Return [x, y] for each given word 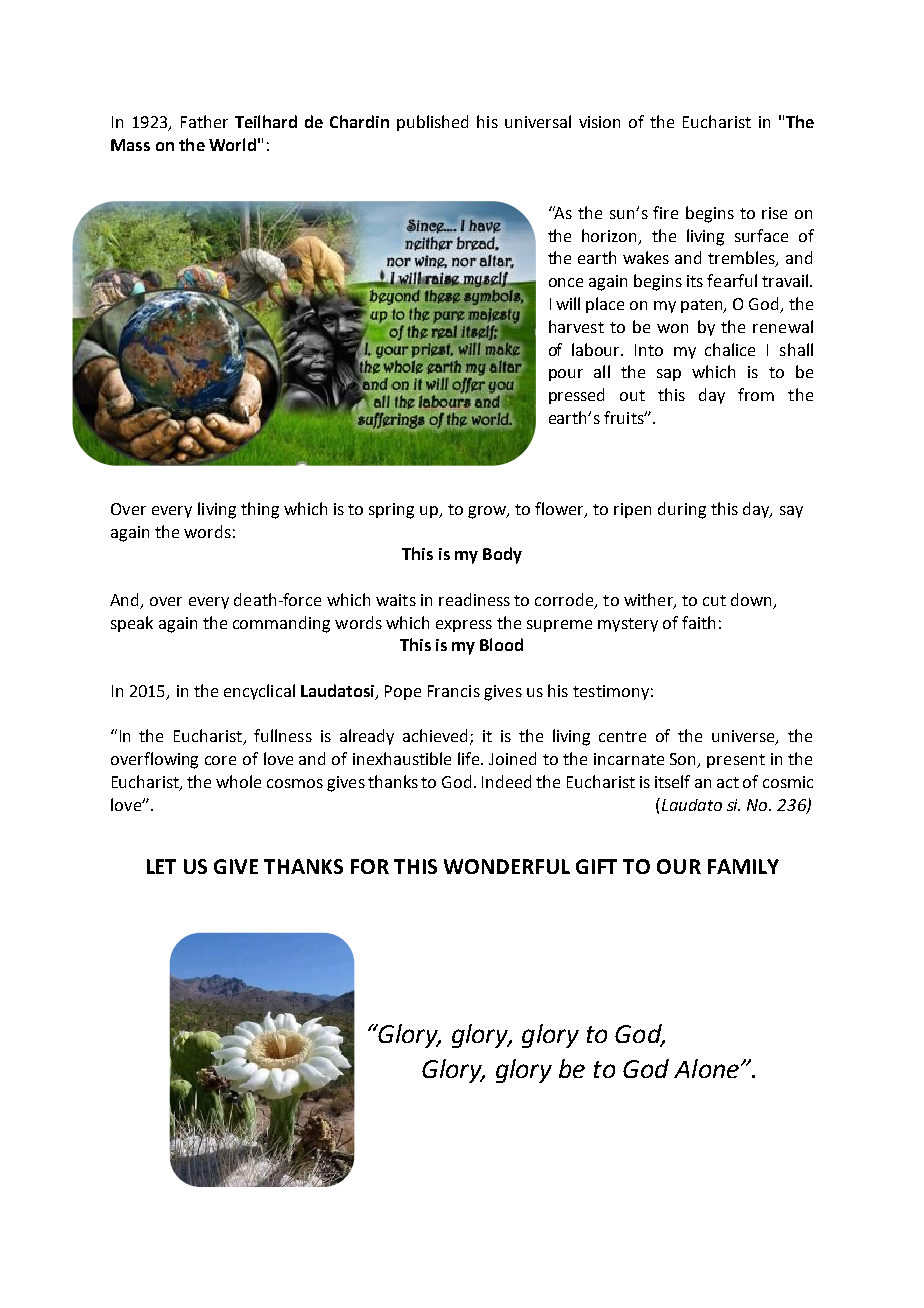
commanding [281, 624]
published [432, 123]
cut [714, 600]
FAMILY [743, 866]
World [232, 144]
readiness [474, 599]
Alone [706, 1068]
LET [161, 866]
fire [665, 212]
